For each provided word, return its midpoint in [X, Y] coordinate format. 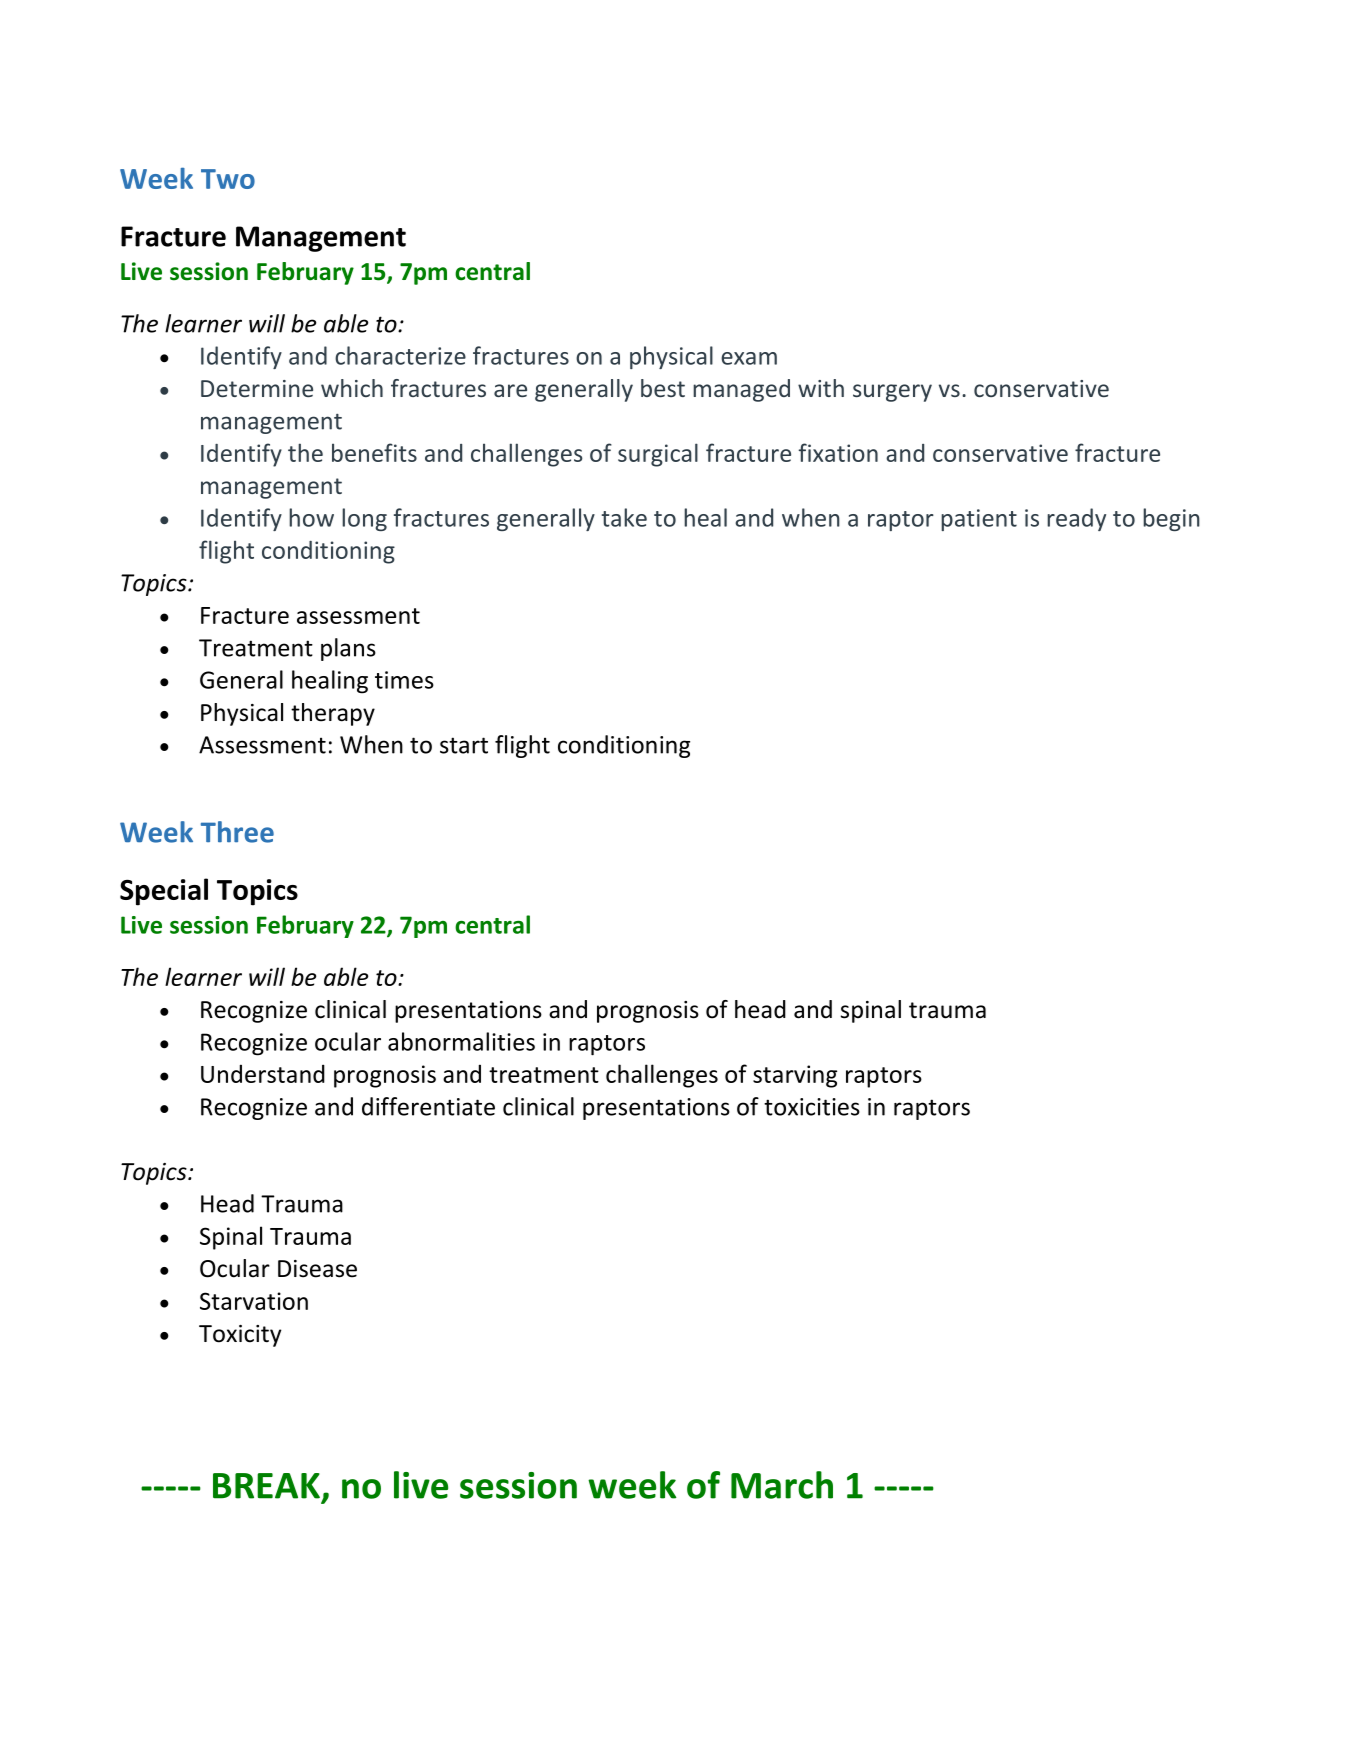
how [311, 517]
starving [795, 1076]
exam [749, 358]
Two [228, 179]
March [782, 1485]
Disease [317, 1269]
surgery [892, 393]
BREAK [266, 1486]
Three [237, 832]
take [624, 517]
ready [1076, 519]
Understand [263, 1073]
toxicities [812, 1107]
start [464, 745]
